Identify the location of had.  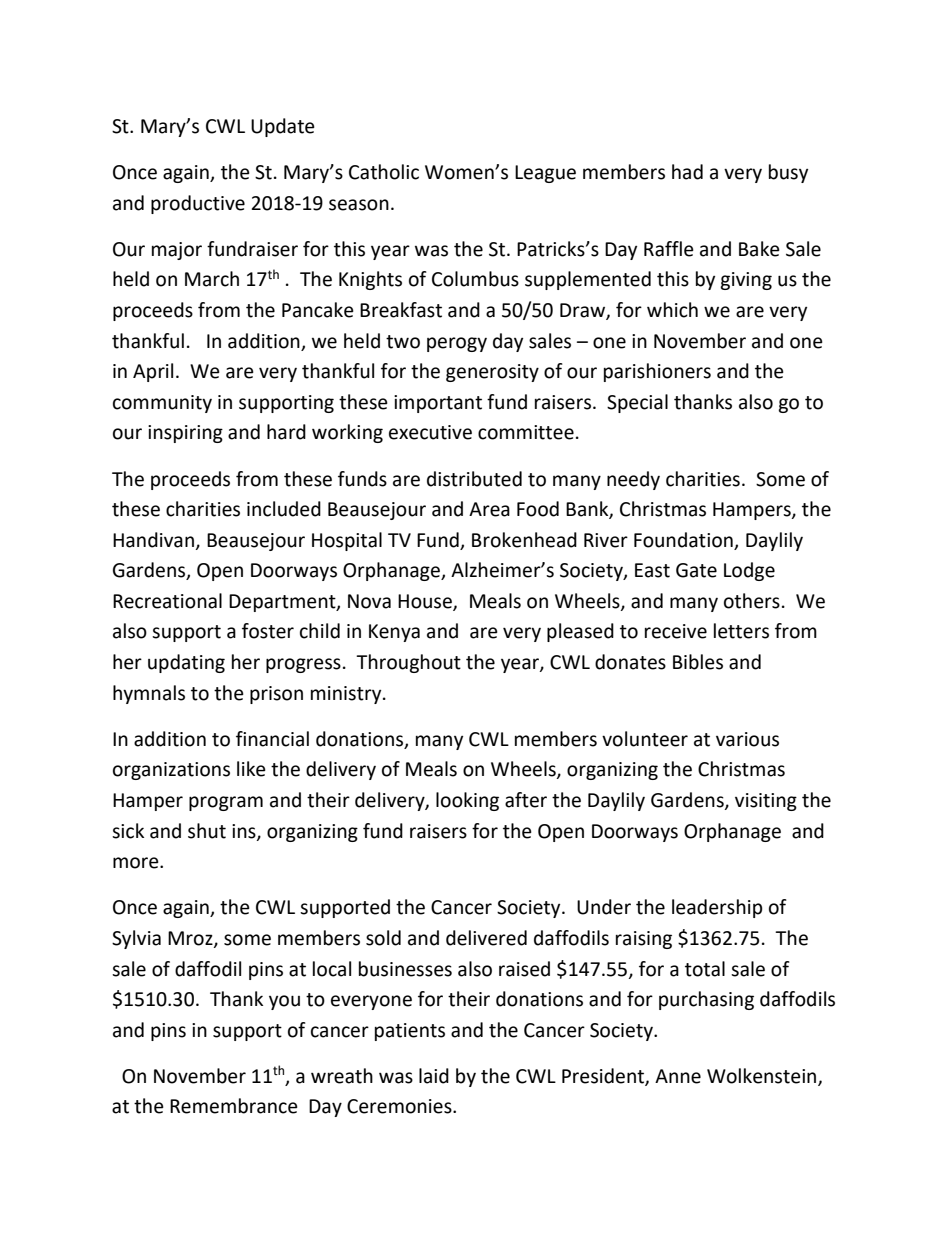
(687, 172).
